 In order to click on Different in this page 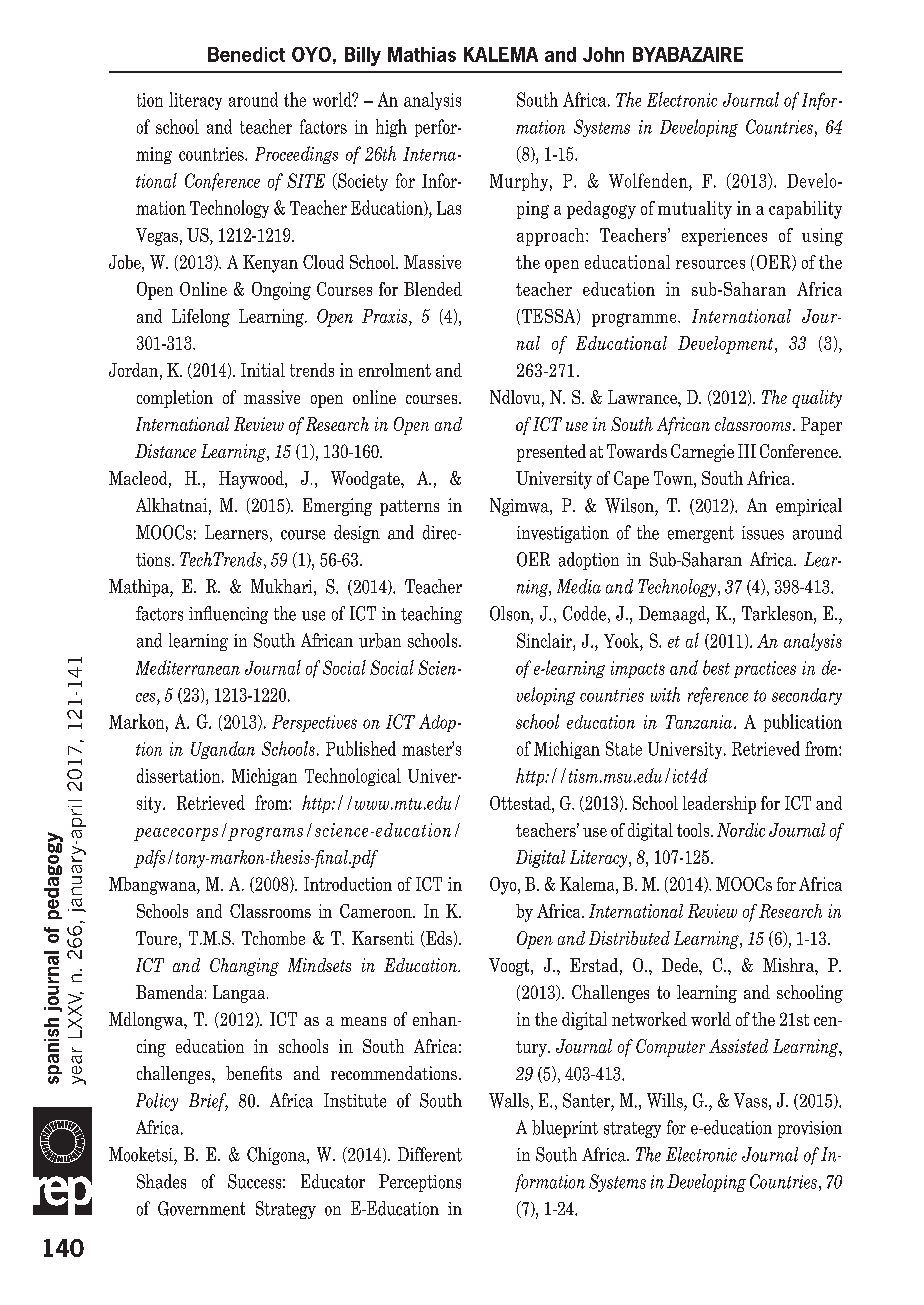, I will do `click(430, 1154)`.
